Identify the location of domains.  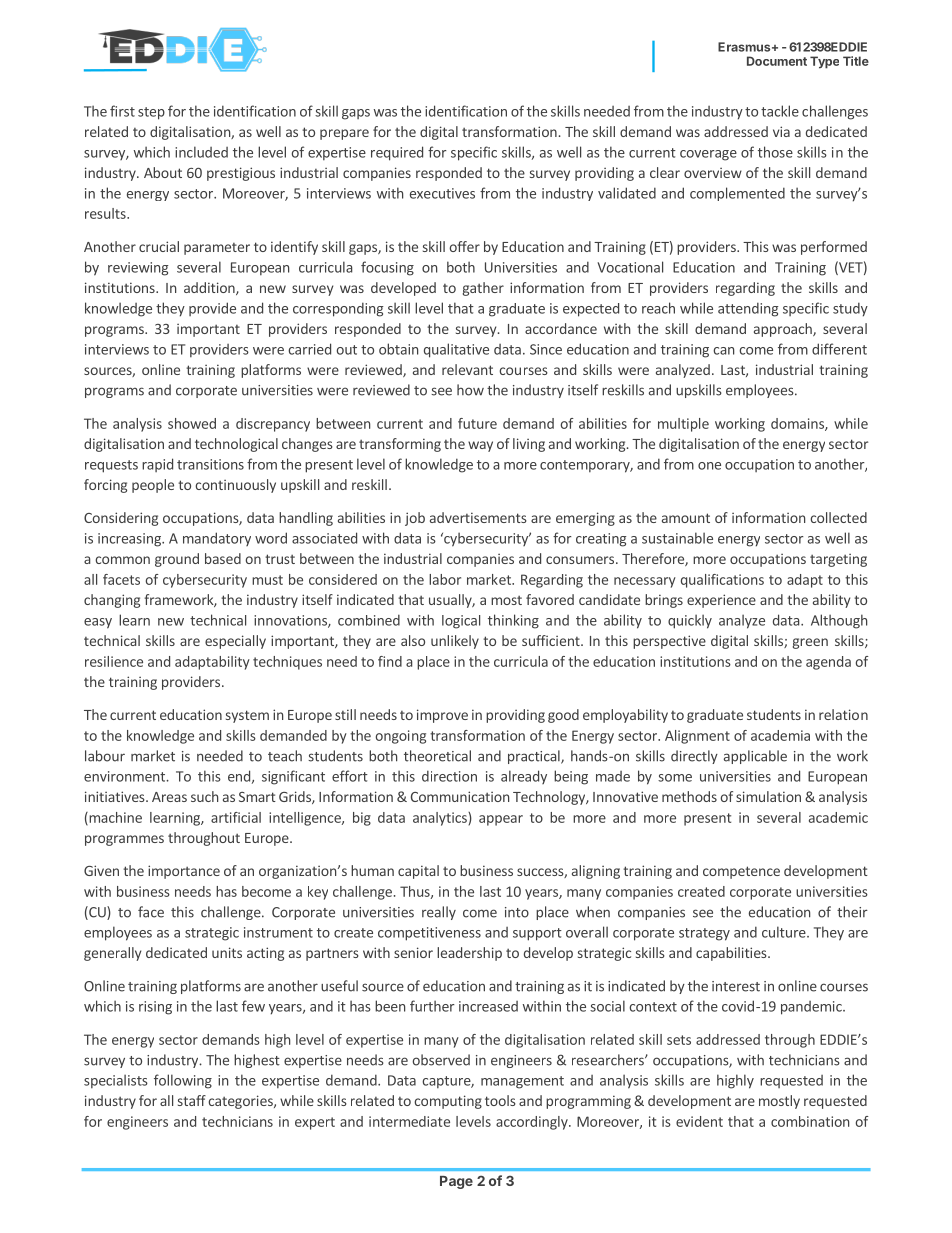
(798, 424).
